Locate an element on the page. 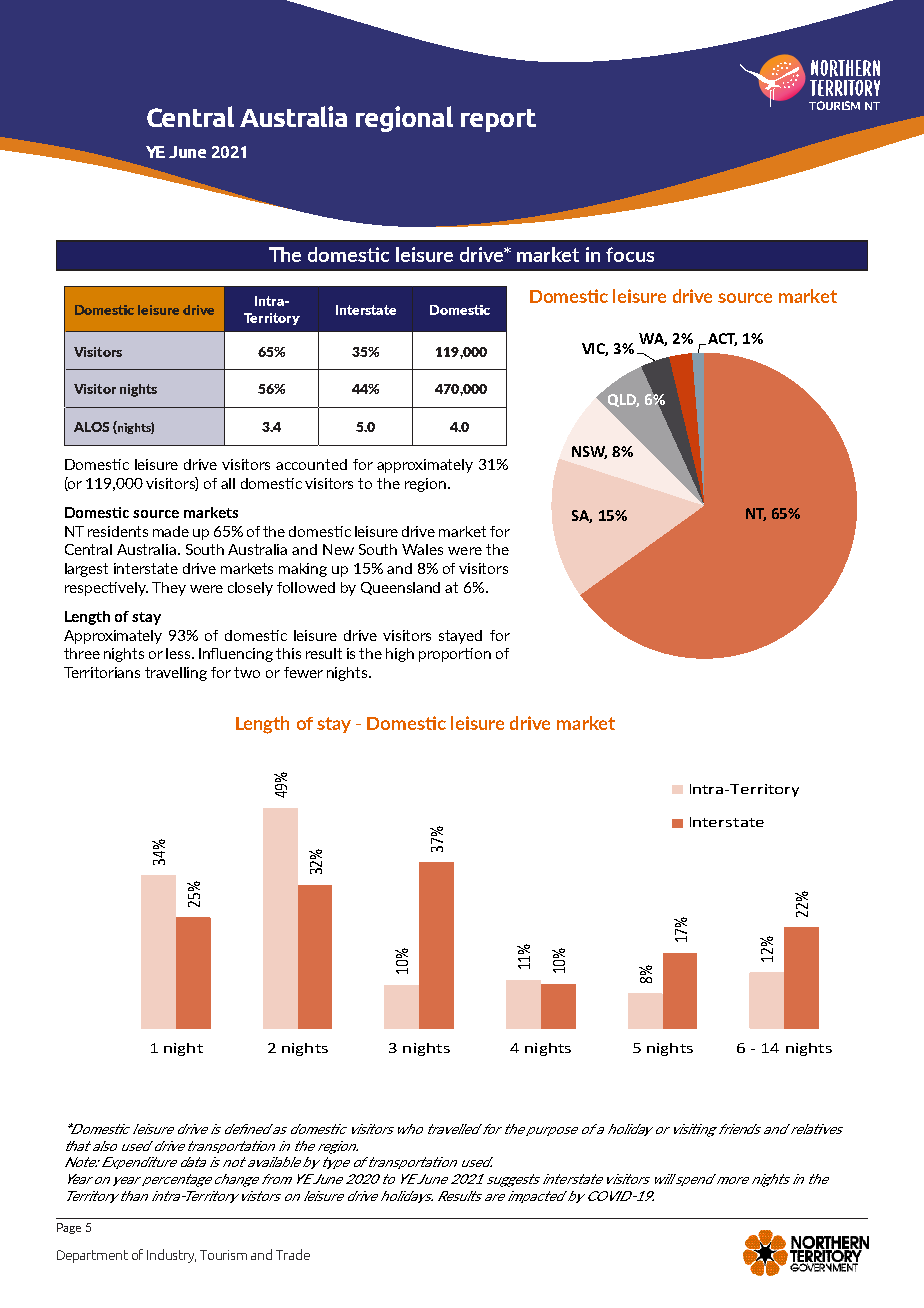 The image size is (924, 1308). focus is located at coordinates (630, 254).
